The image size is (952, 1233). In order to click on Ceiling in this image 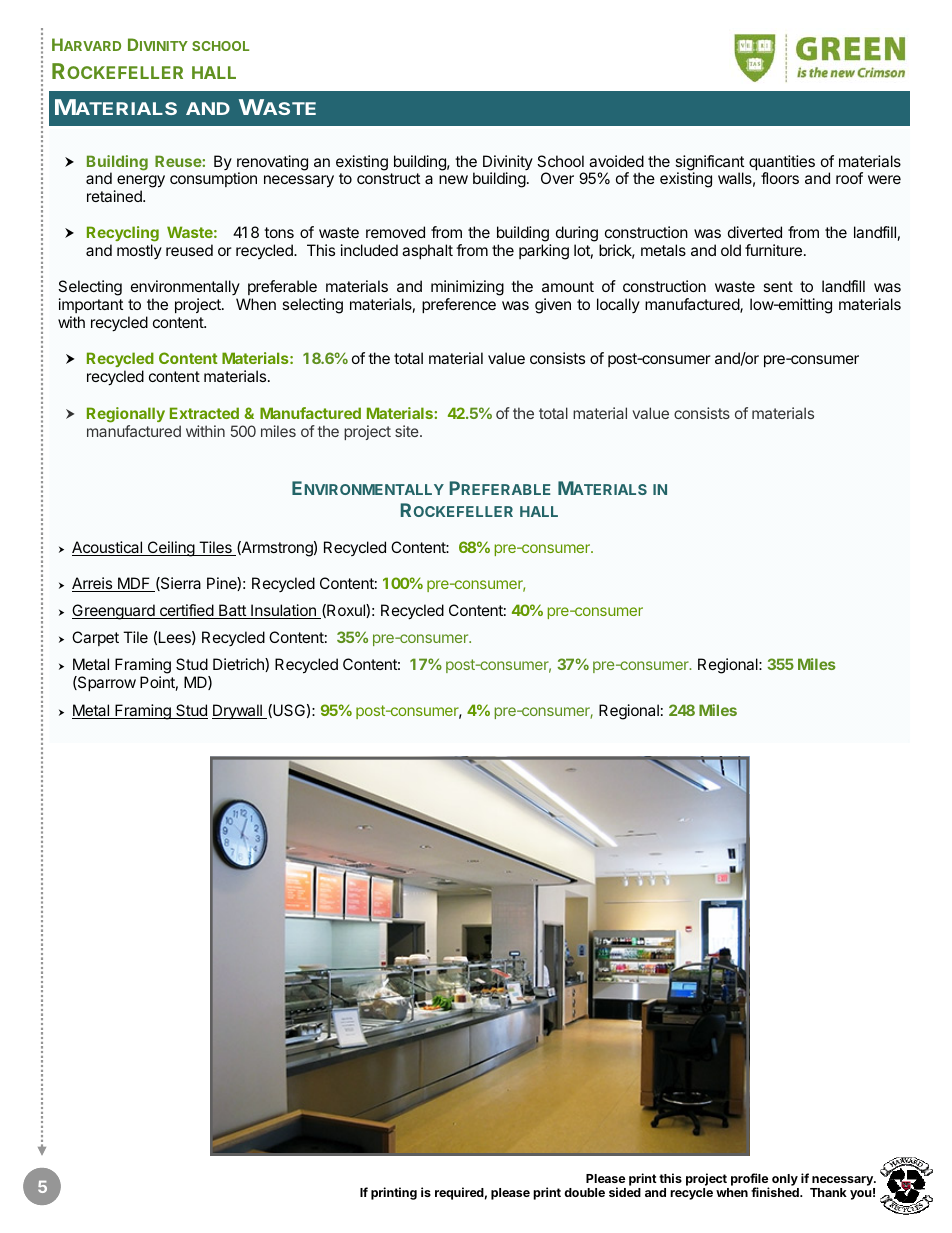, I will do `click(170, 549)`.
